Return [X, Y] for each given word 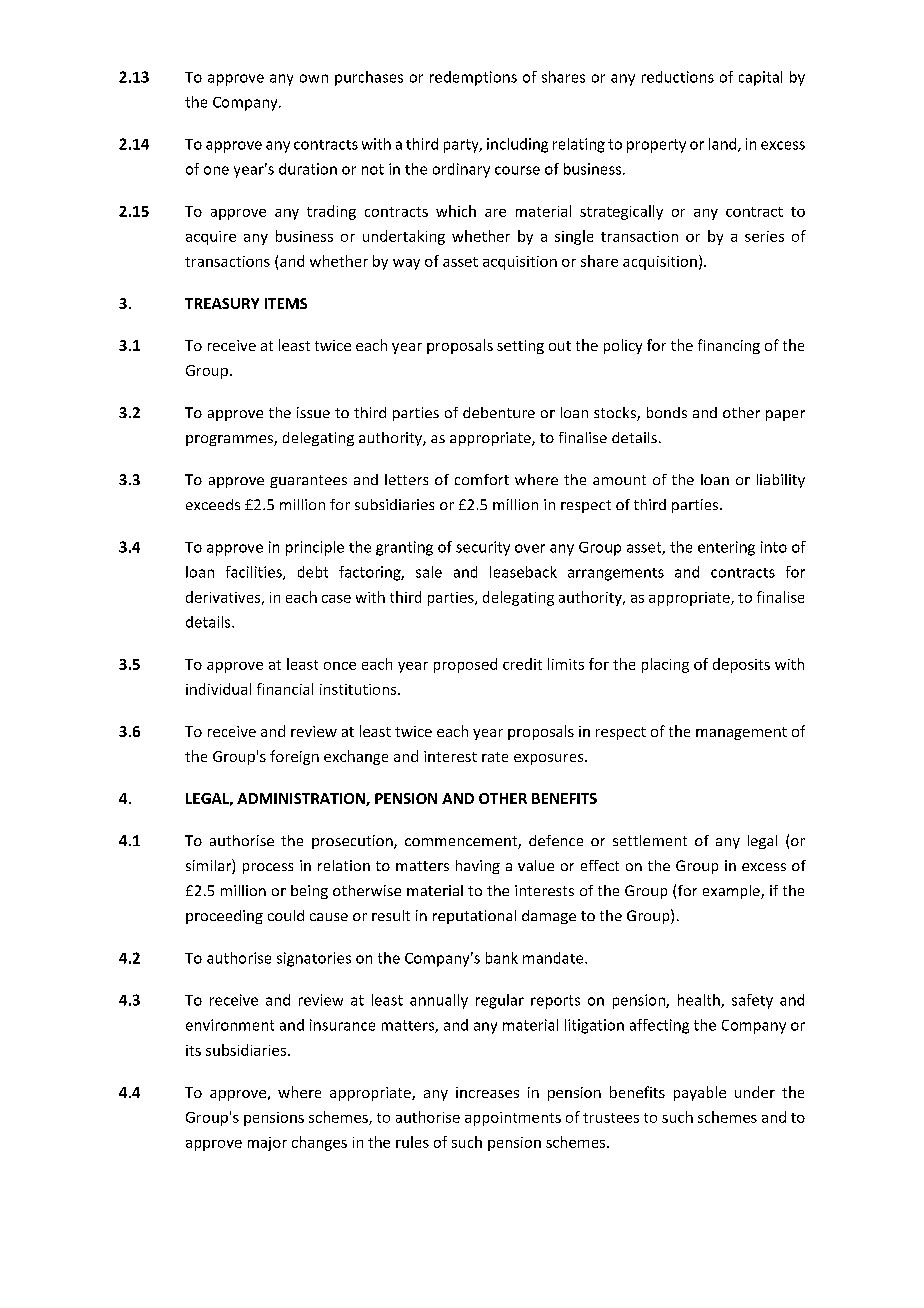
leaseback [523, 572]
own [314, 78]
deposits [741, 665]
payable [700, 1093]
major [267, 1144]
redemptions [473, 78]
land [724, 145]
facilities [255, 573]
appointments [513, 1119]
